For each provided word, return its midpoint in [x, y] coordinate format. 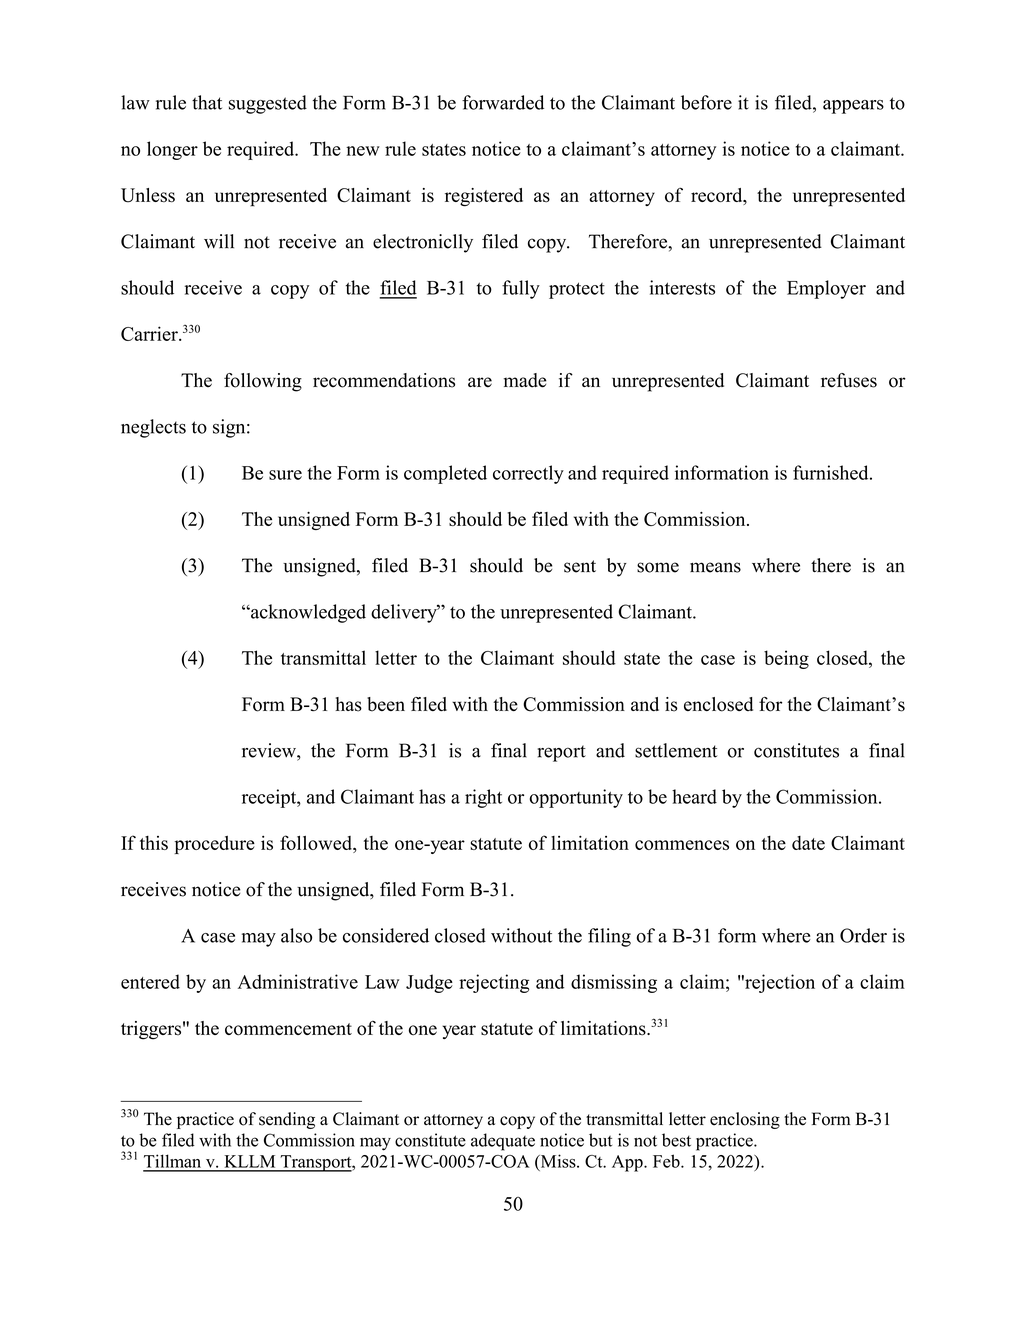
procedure [214, 845]
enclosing [745, 1120]
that [207, 102]
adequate [503, 1142]
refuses [849, 380]
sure [285, 475]
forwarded [503, 102]
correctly [528, 474]
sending [287, 1120]
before [706, 102]
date [808, 843]
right [483, 798]
